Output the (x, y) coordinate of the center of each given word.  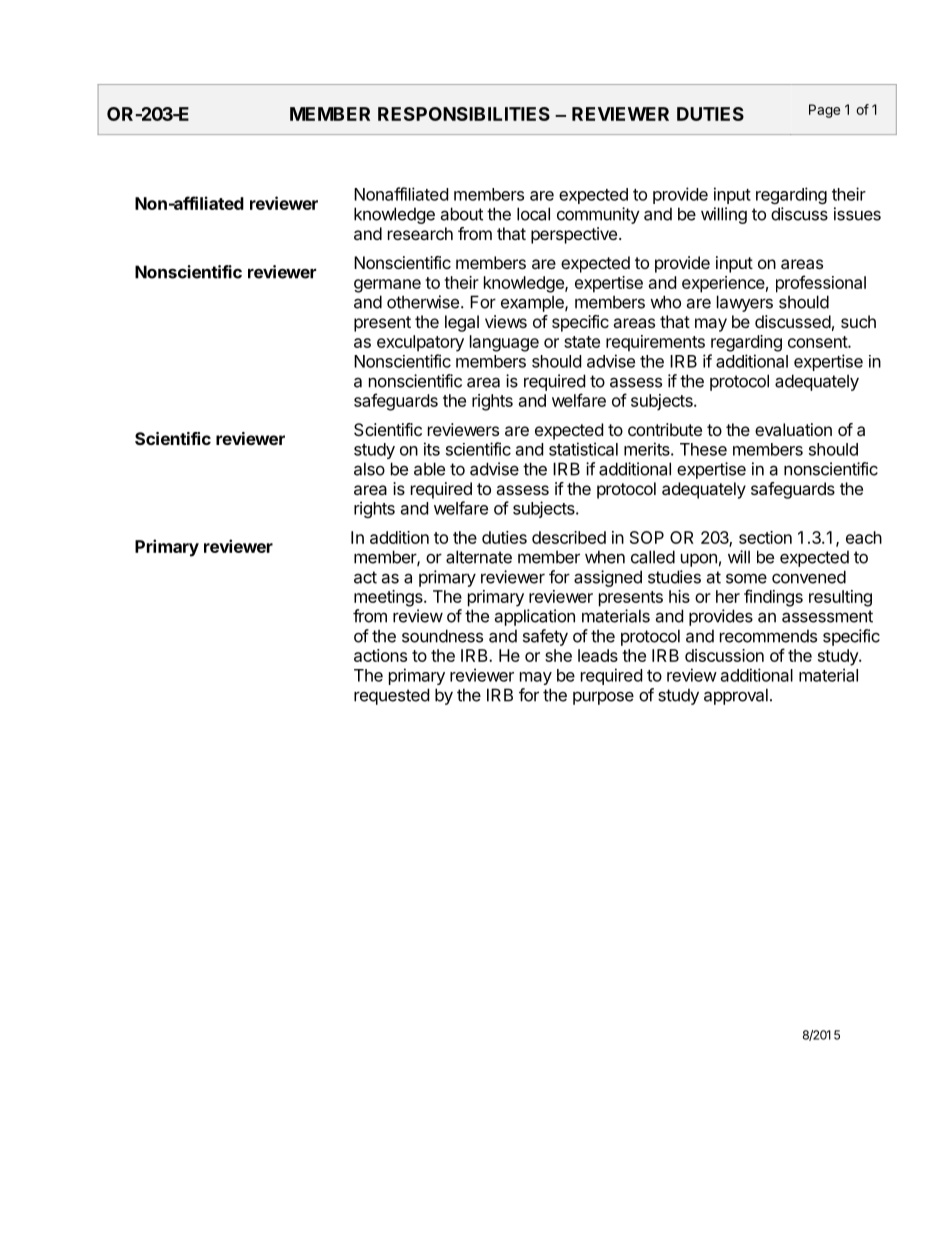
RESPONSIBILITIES (464, 114)
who (665, 302)
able (429, 469)
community (598, 215)
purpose (603, 698)
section (765, 537)
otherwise (423, 302)
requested (391, 696)
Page (824, 111)
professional (821, 284)
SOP (647, 537)
